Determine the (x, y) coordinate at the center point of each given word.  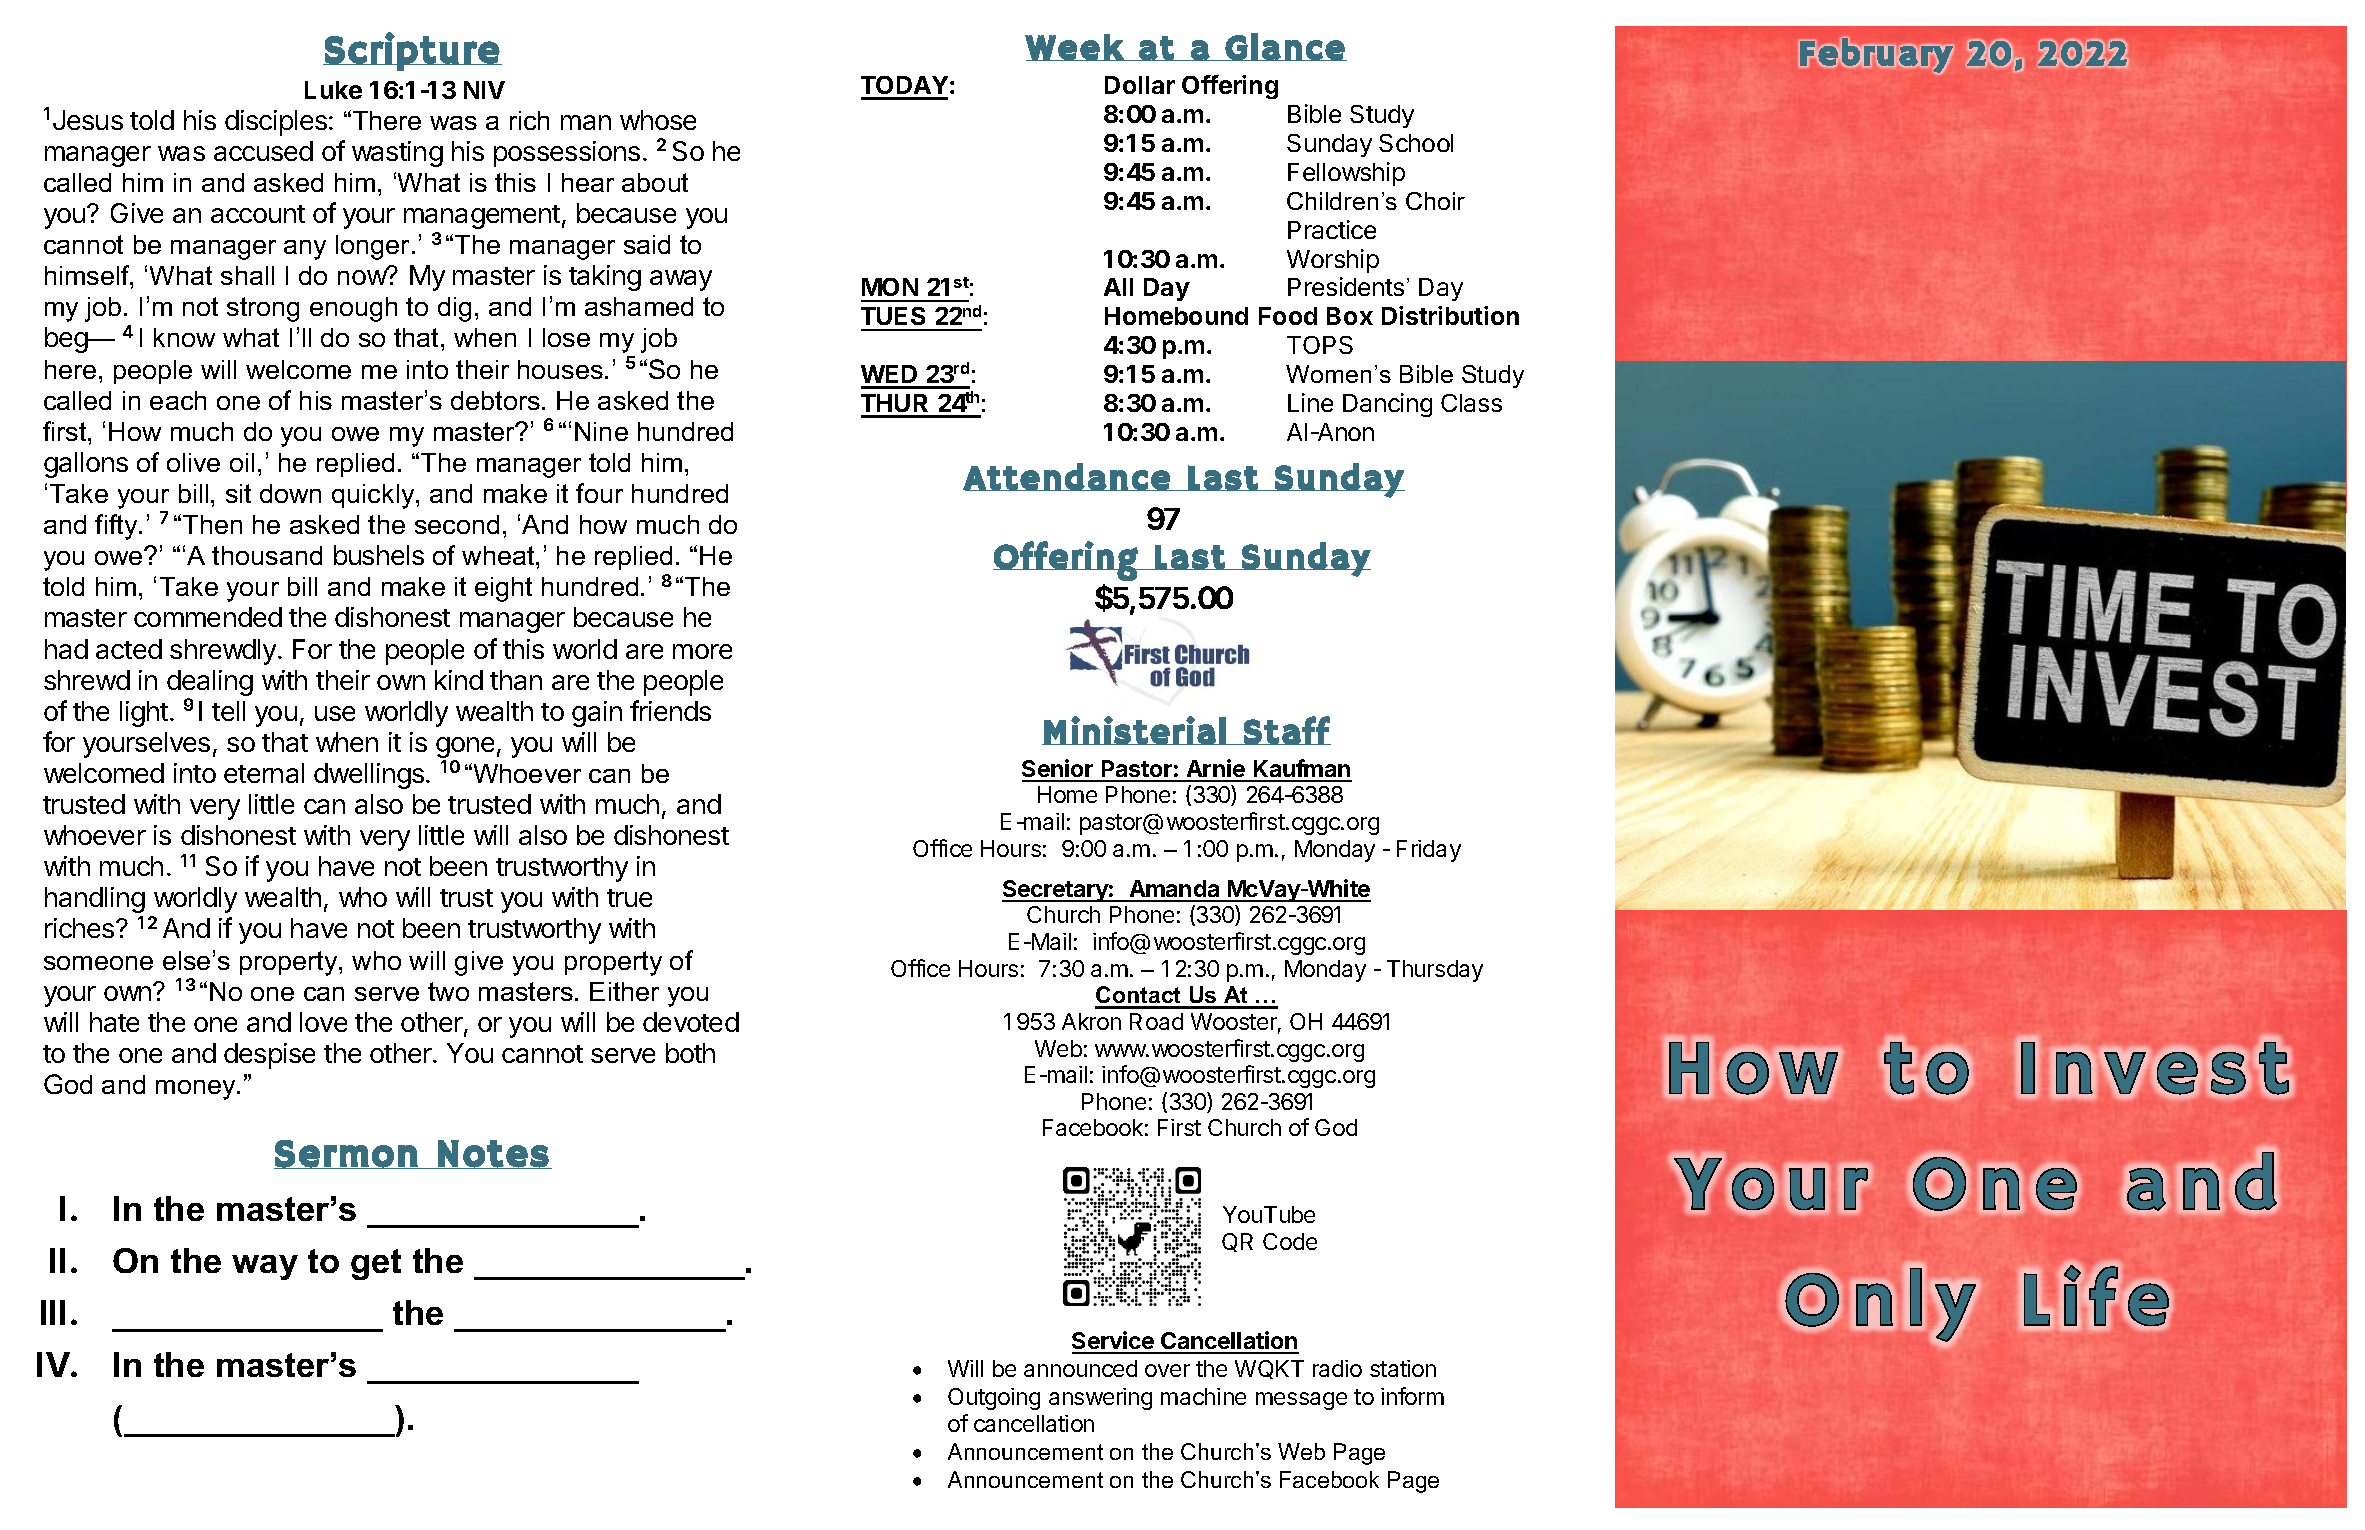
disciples (276, 123)
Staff (1286, 730)
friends (670, 710)
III (53, 1312)
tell (228, 711)
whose (658, 120)
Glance (1285, 47)
